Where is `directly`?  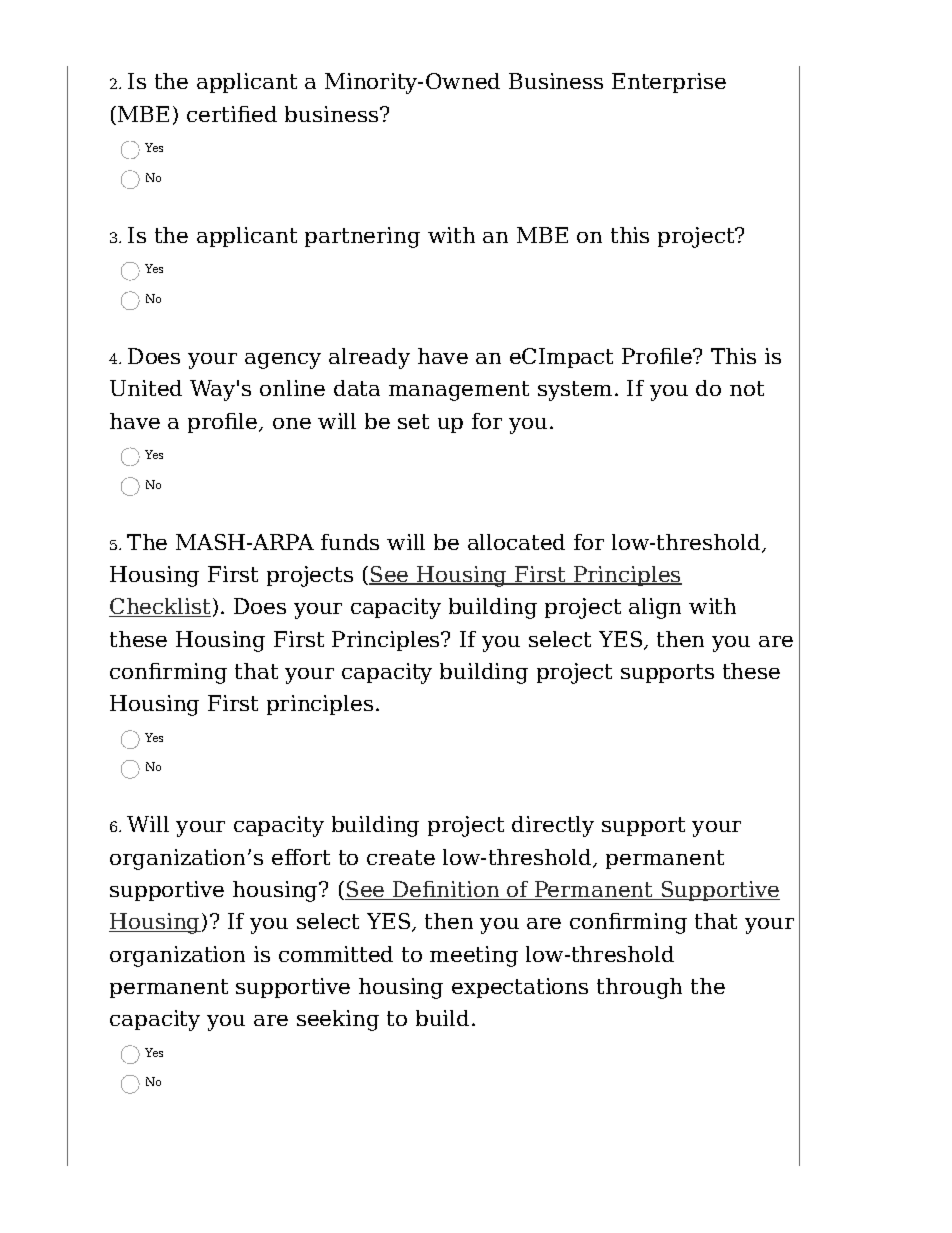 directly is located at coordinates (553, 826).
